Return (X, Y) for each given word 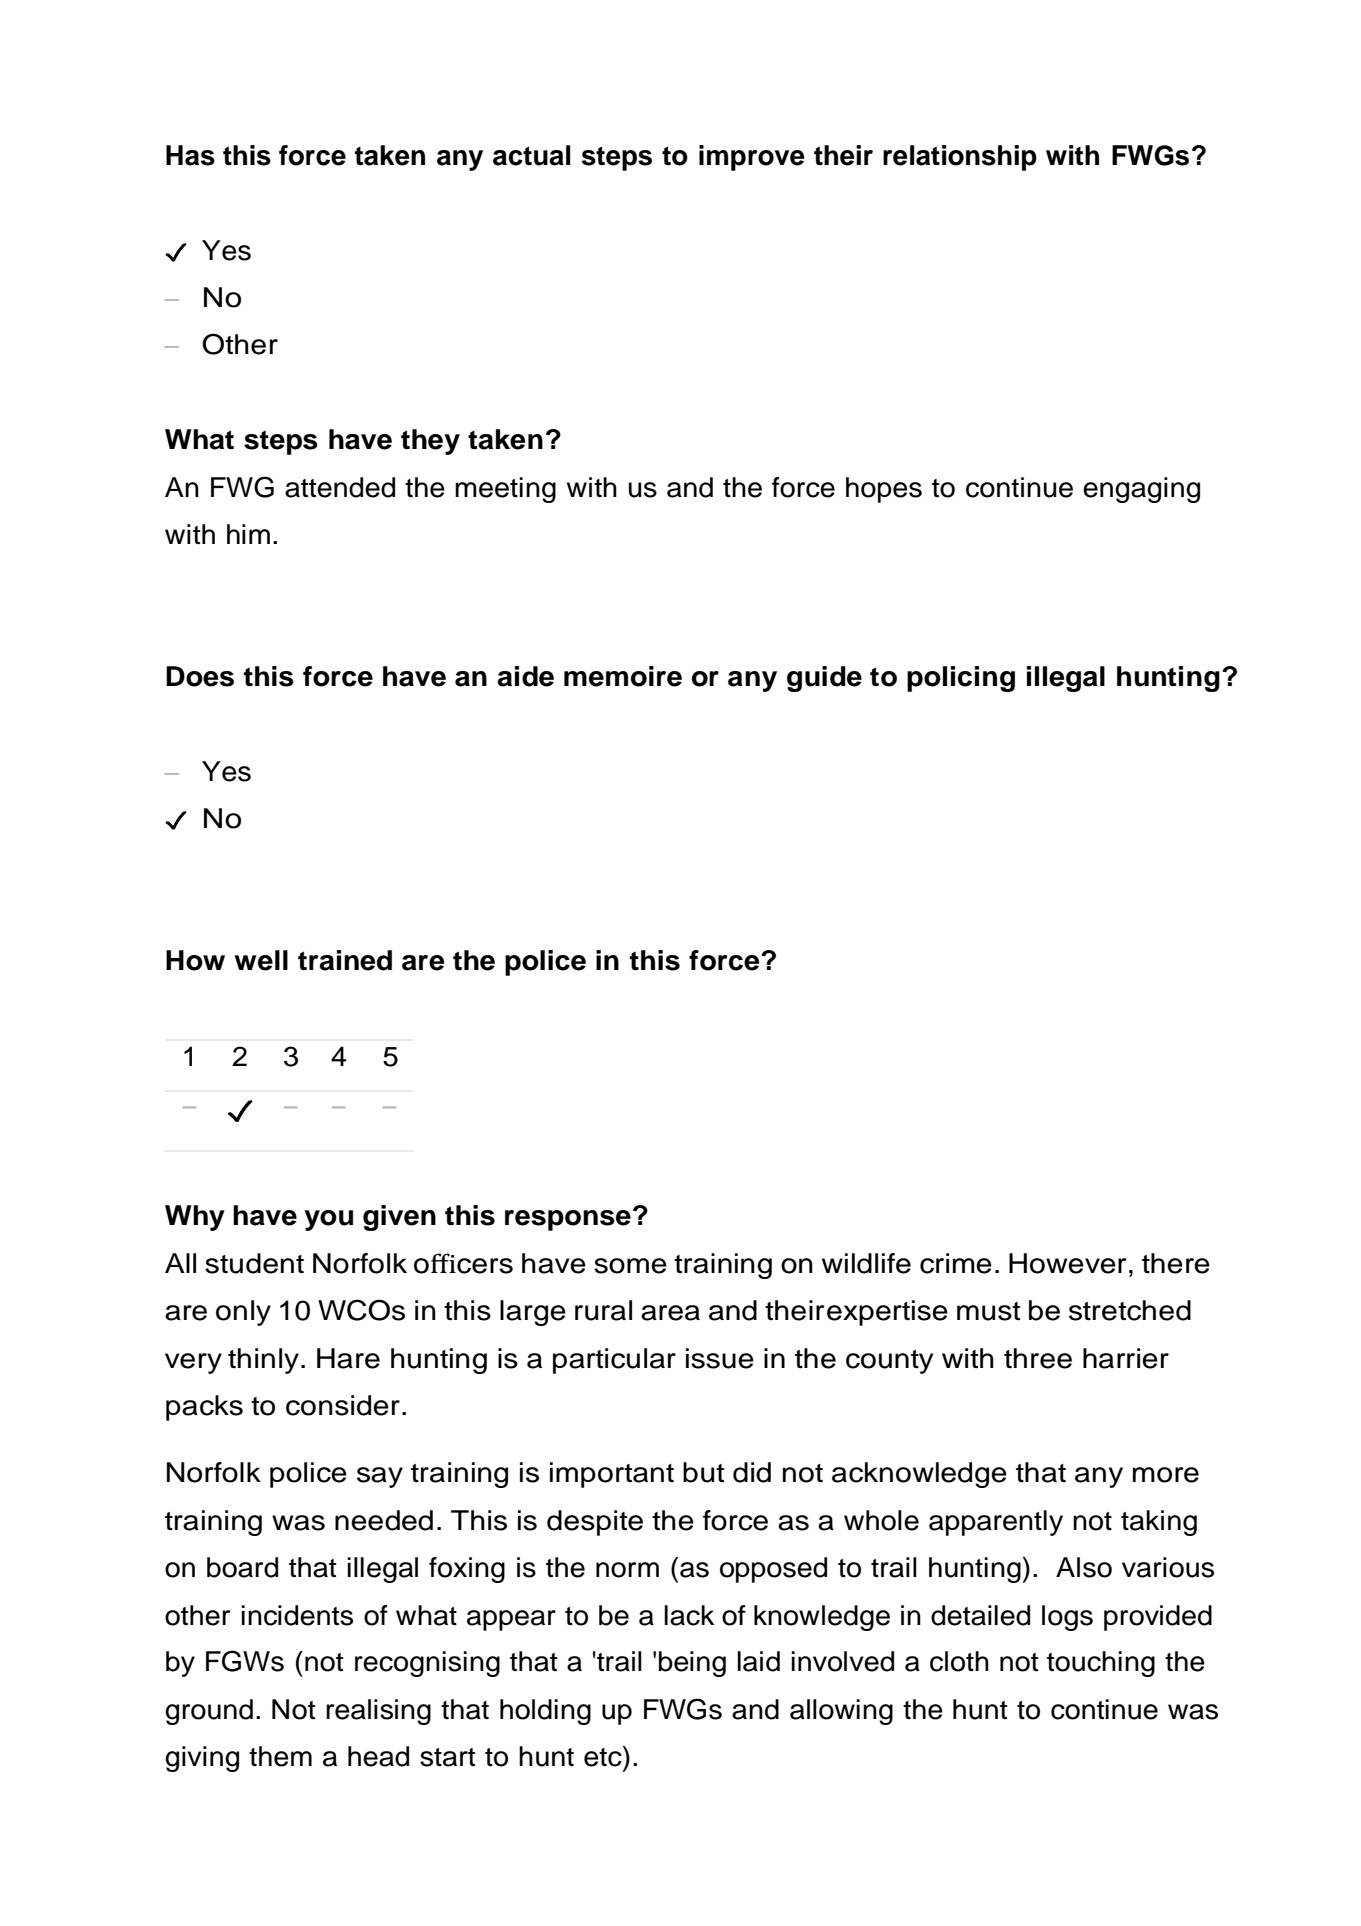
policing (961, 679)
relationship (960, 158)
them (280, 1756)
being (692, 1664)
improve (752, 158)
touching (1101, 1664)
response (568, 1220)
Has (190, 155)
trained (345, 960)
